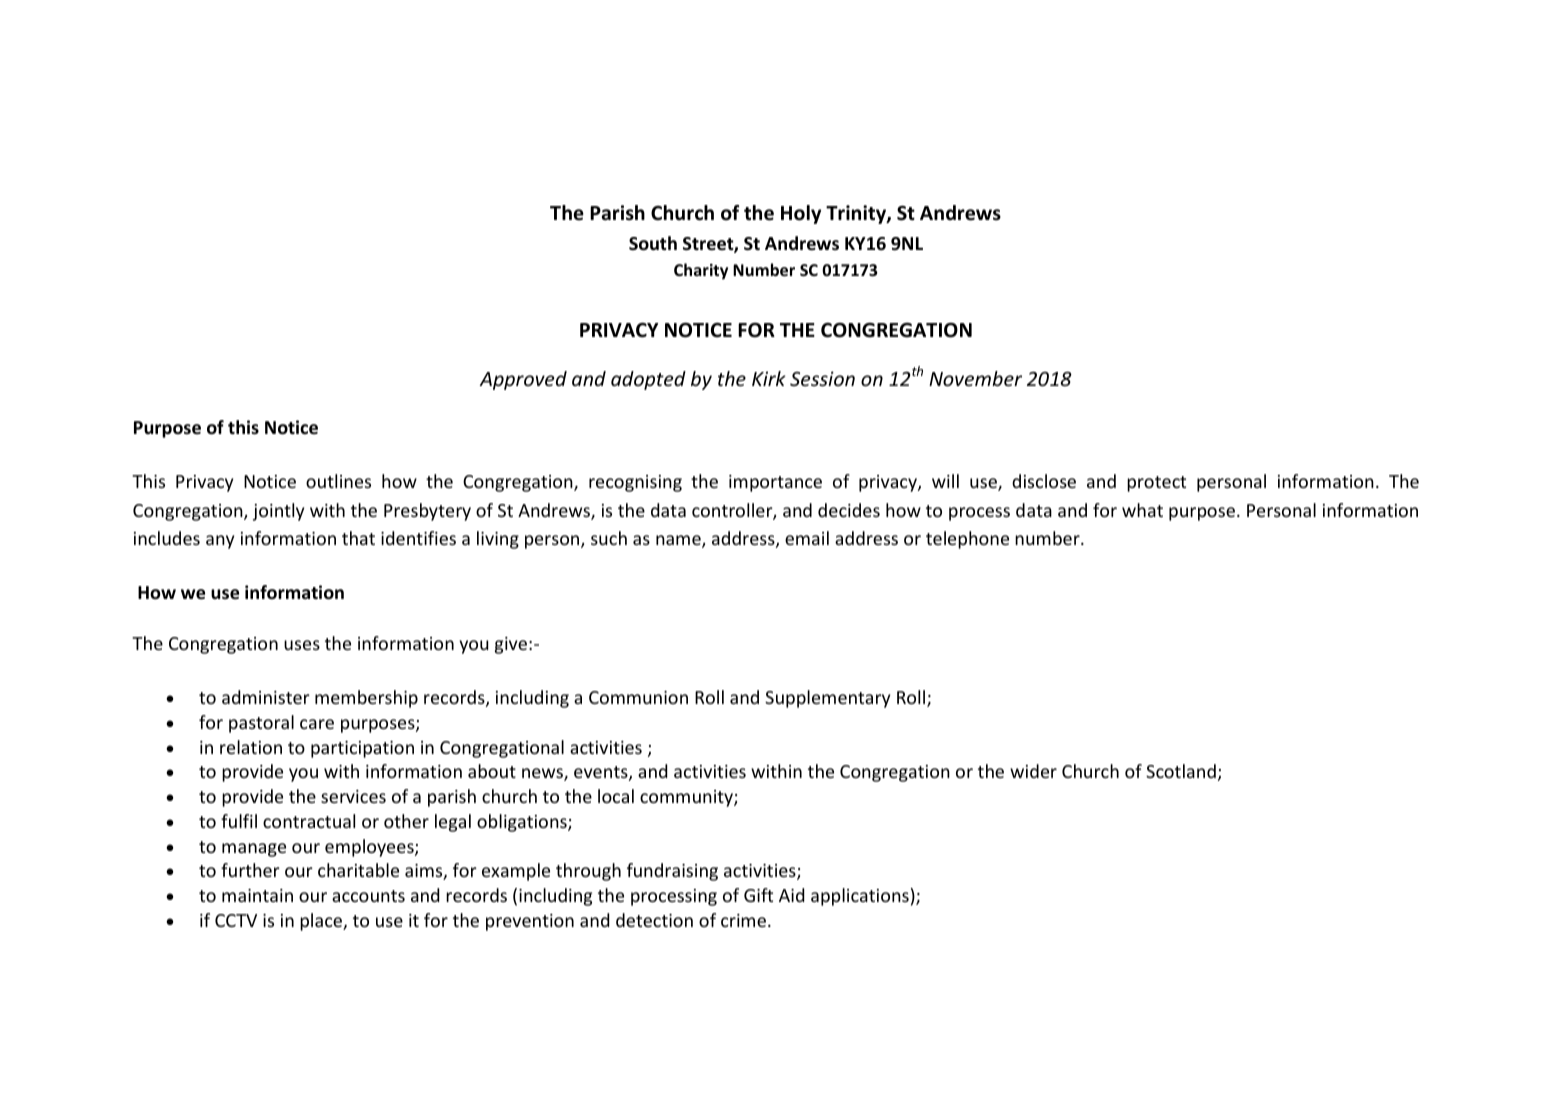  What do you see at coordinates (801, 214) in the document?
I see `Holy` at bounding box center [801, 214].
